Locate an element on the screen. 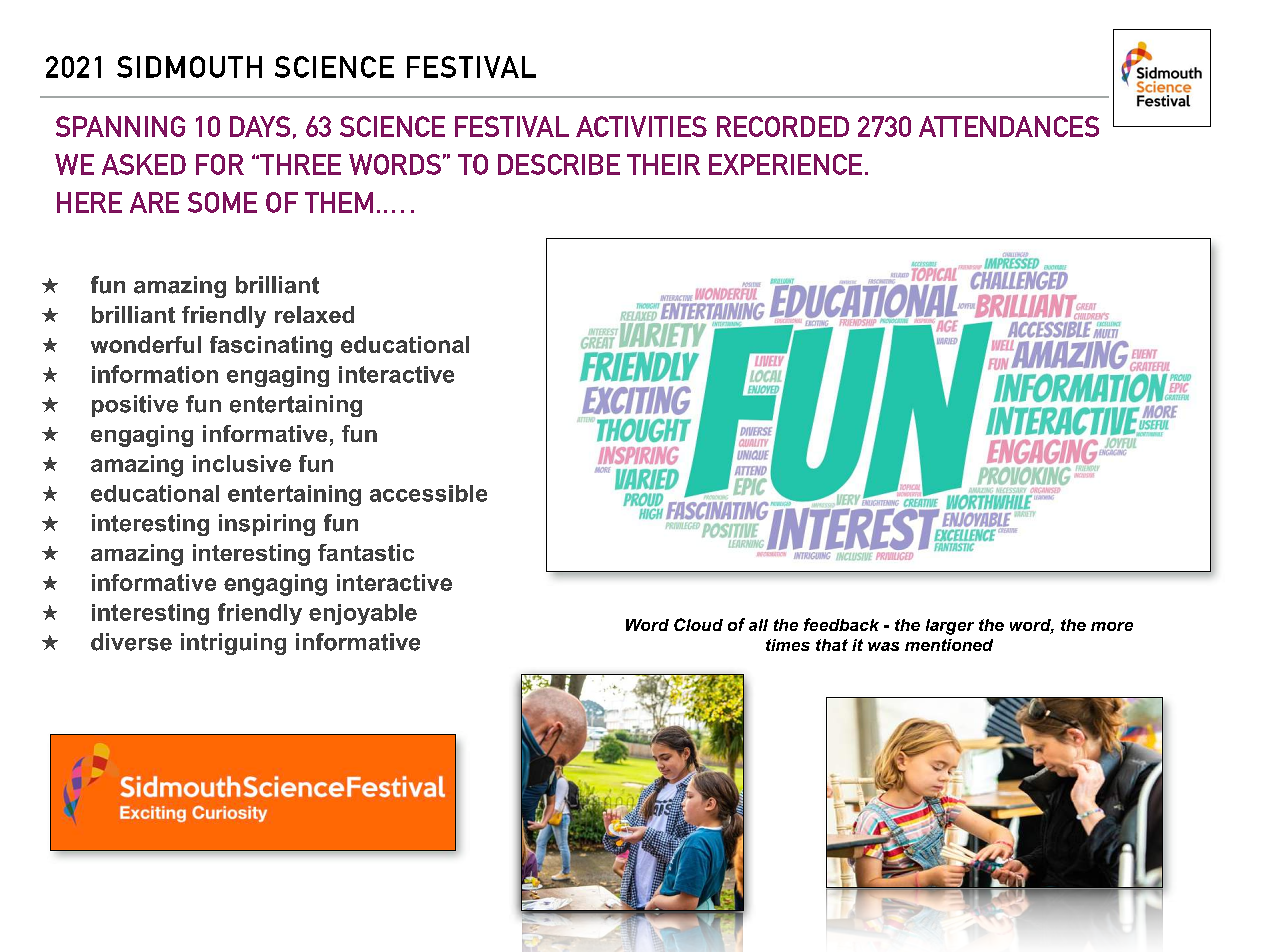  larger is located at coordinates (950, 627).
